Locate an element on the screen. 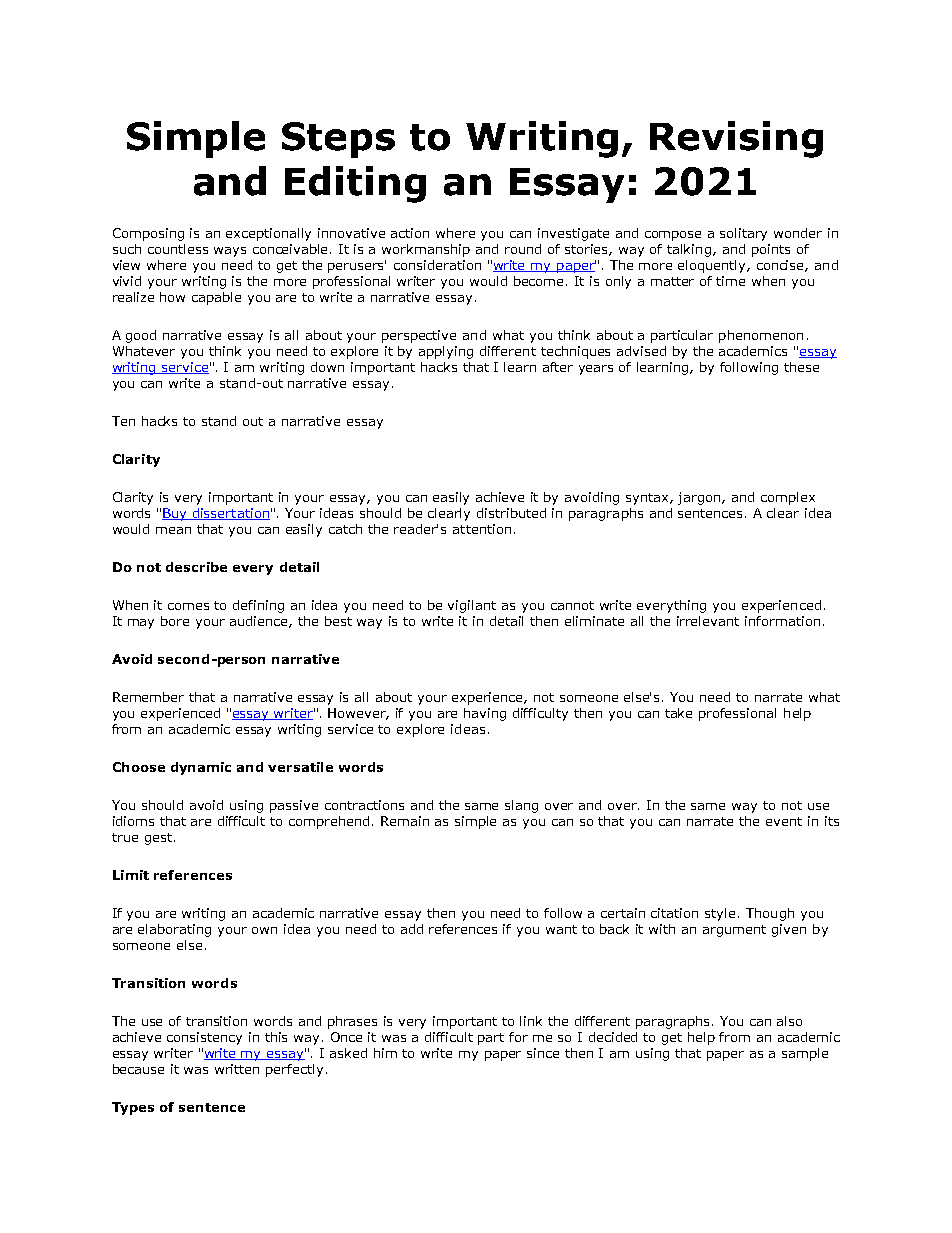 This screenshot has height=1233, width=952. since is located at coordinates (543, 1053).
